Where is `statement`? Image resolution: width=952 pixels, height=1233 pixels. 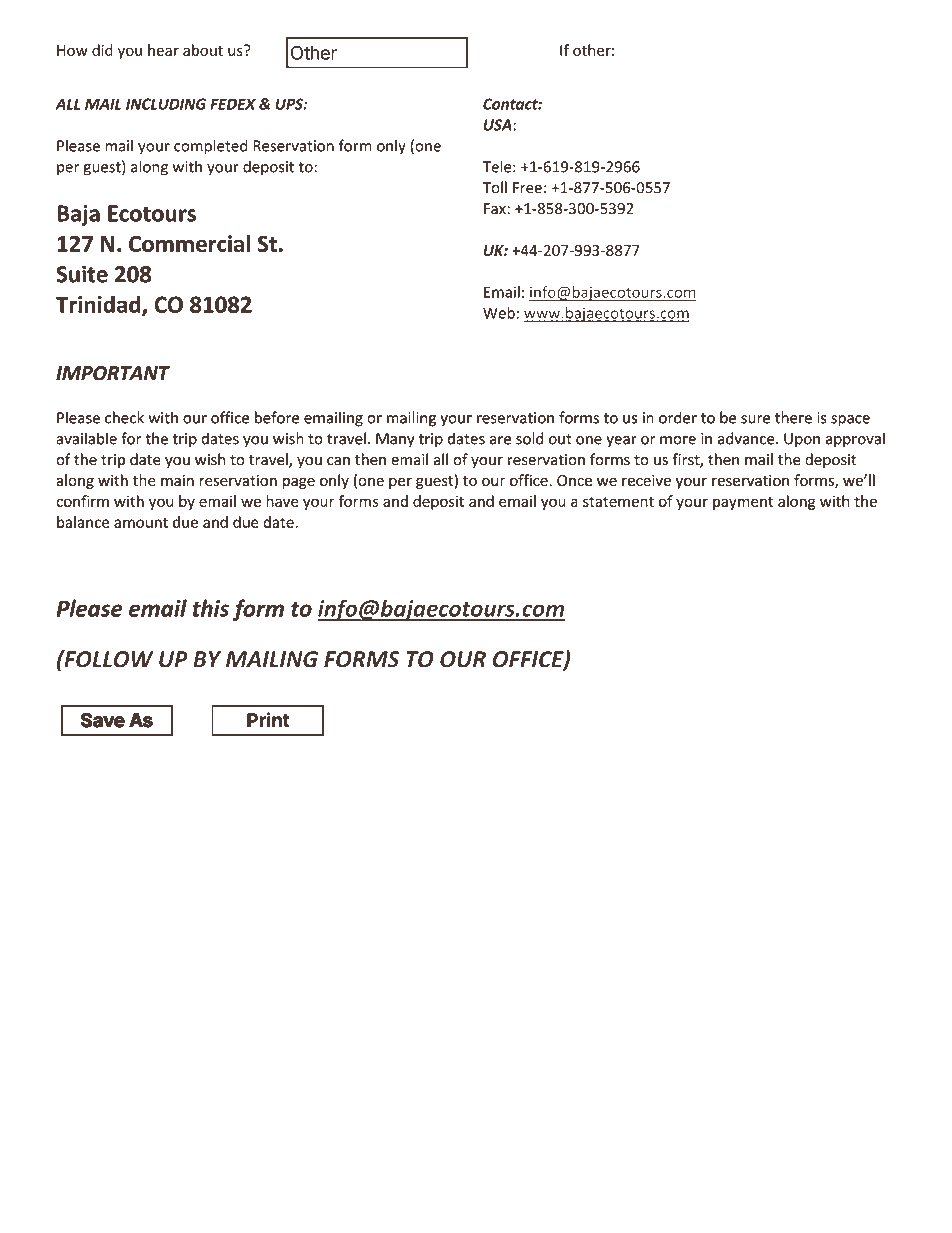
statement is located at coordinates (618, 502).
